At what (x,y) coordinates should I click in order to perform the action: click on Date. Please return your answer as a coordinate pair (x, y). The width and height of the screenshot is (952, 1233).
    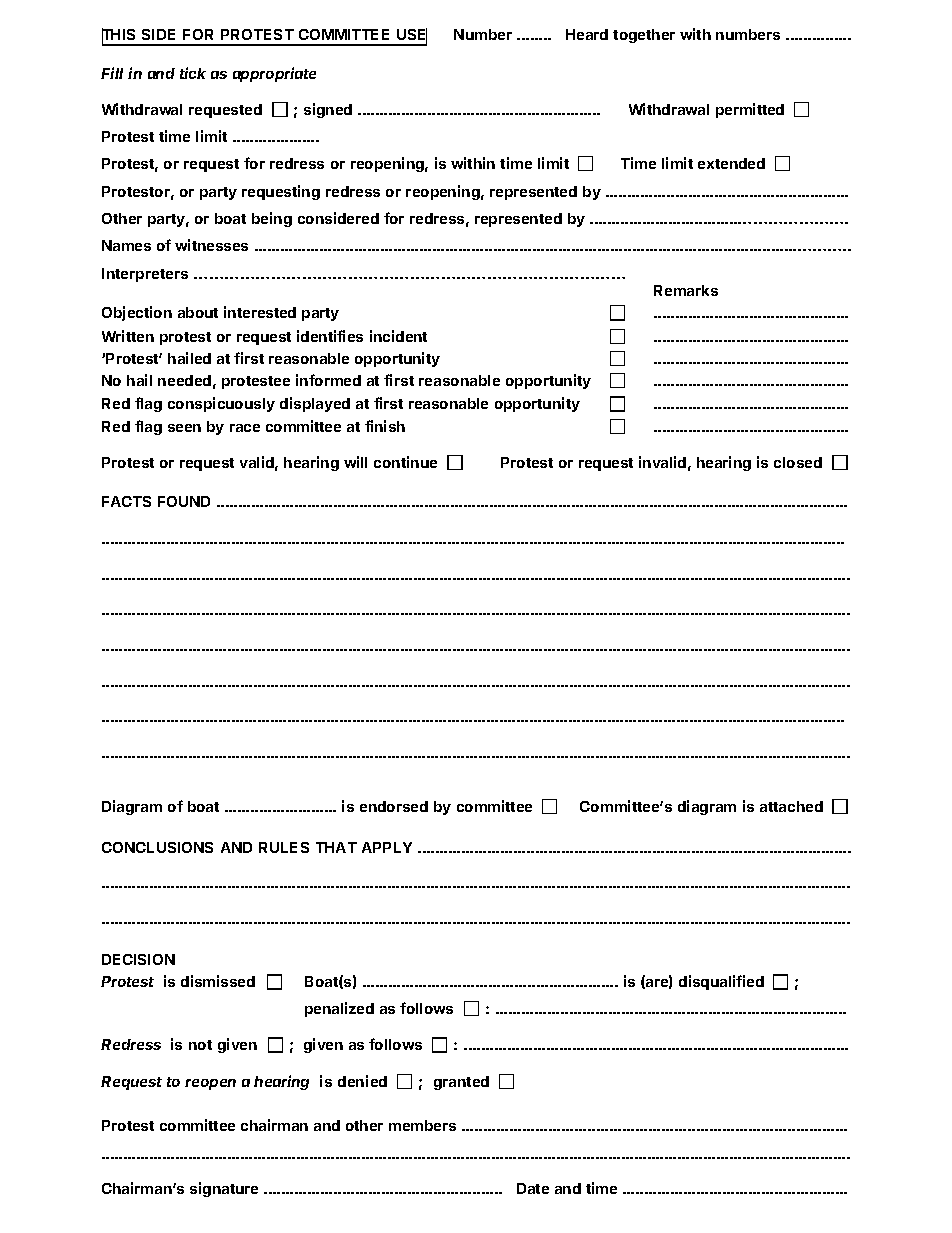
    Looking at the image, I should click on (533, 1188).
